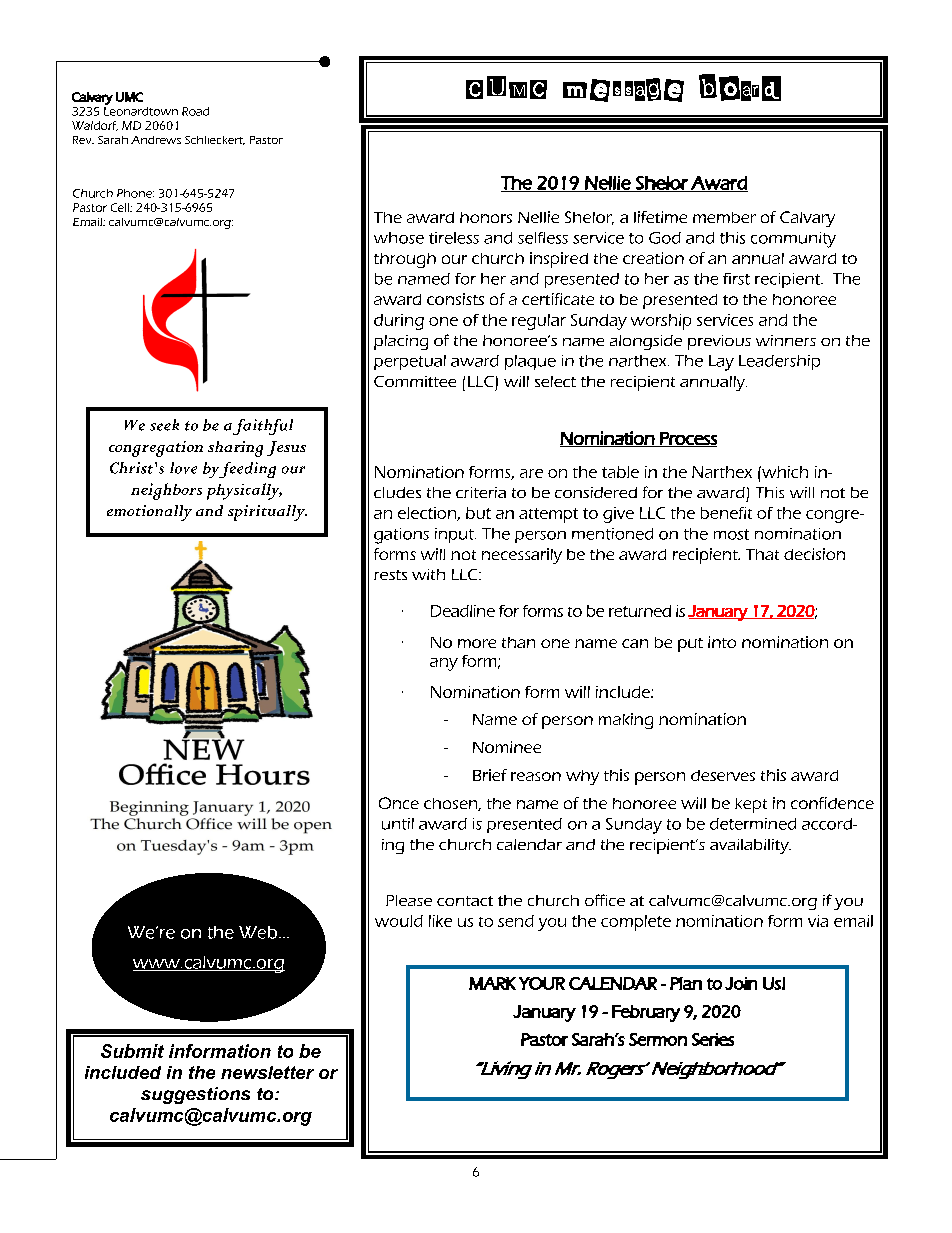 This document has width=952, height=1233. I want to click on honors, so click(486, 217).
